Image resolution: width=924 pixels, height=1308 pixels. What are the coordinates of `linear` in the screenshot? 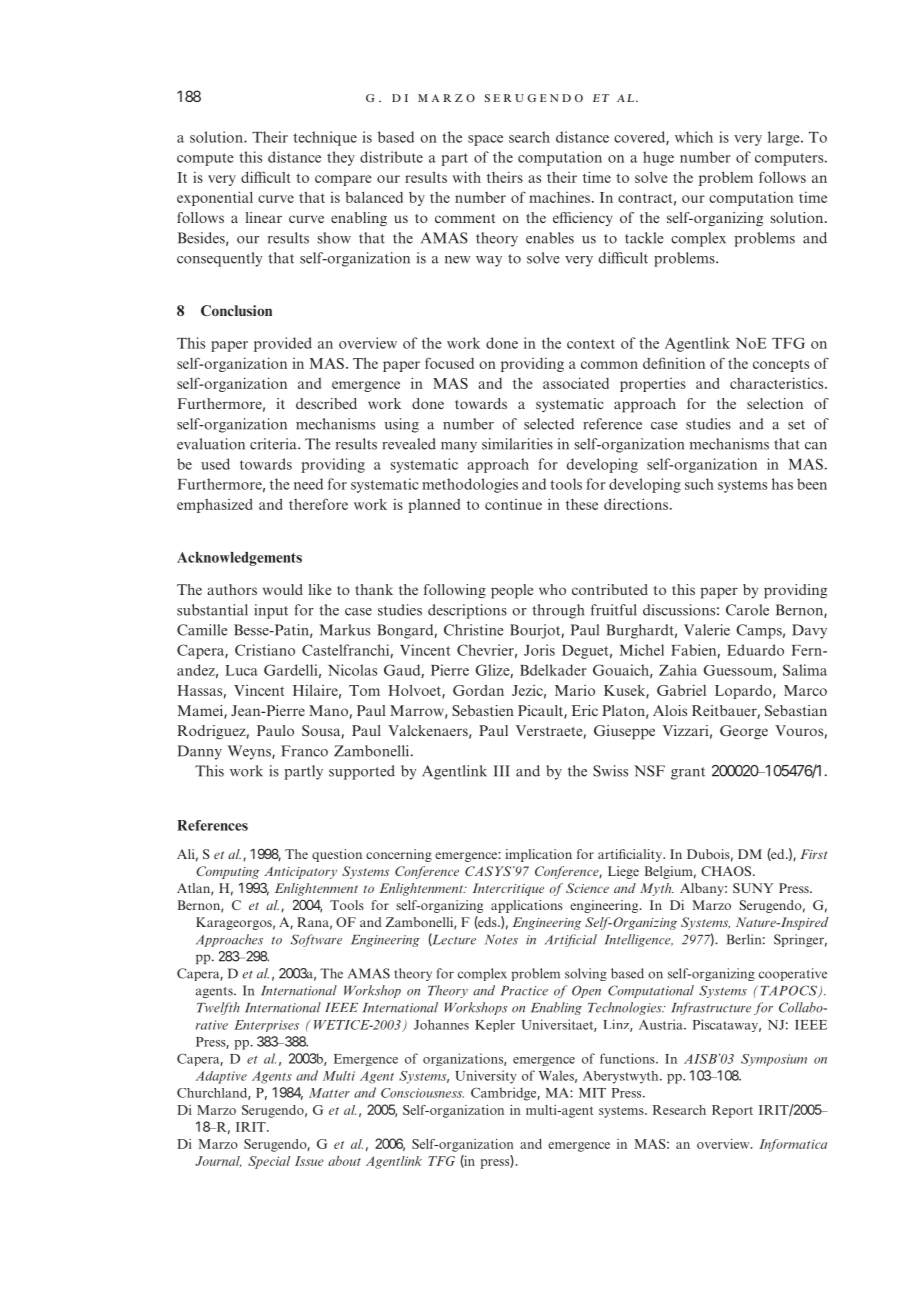 It's located at (263, 217).
